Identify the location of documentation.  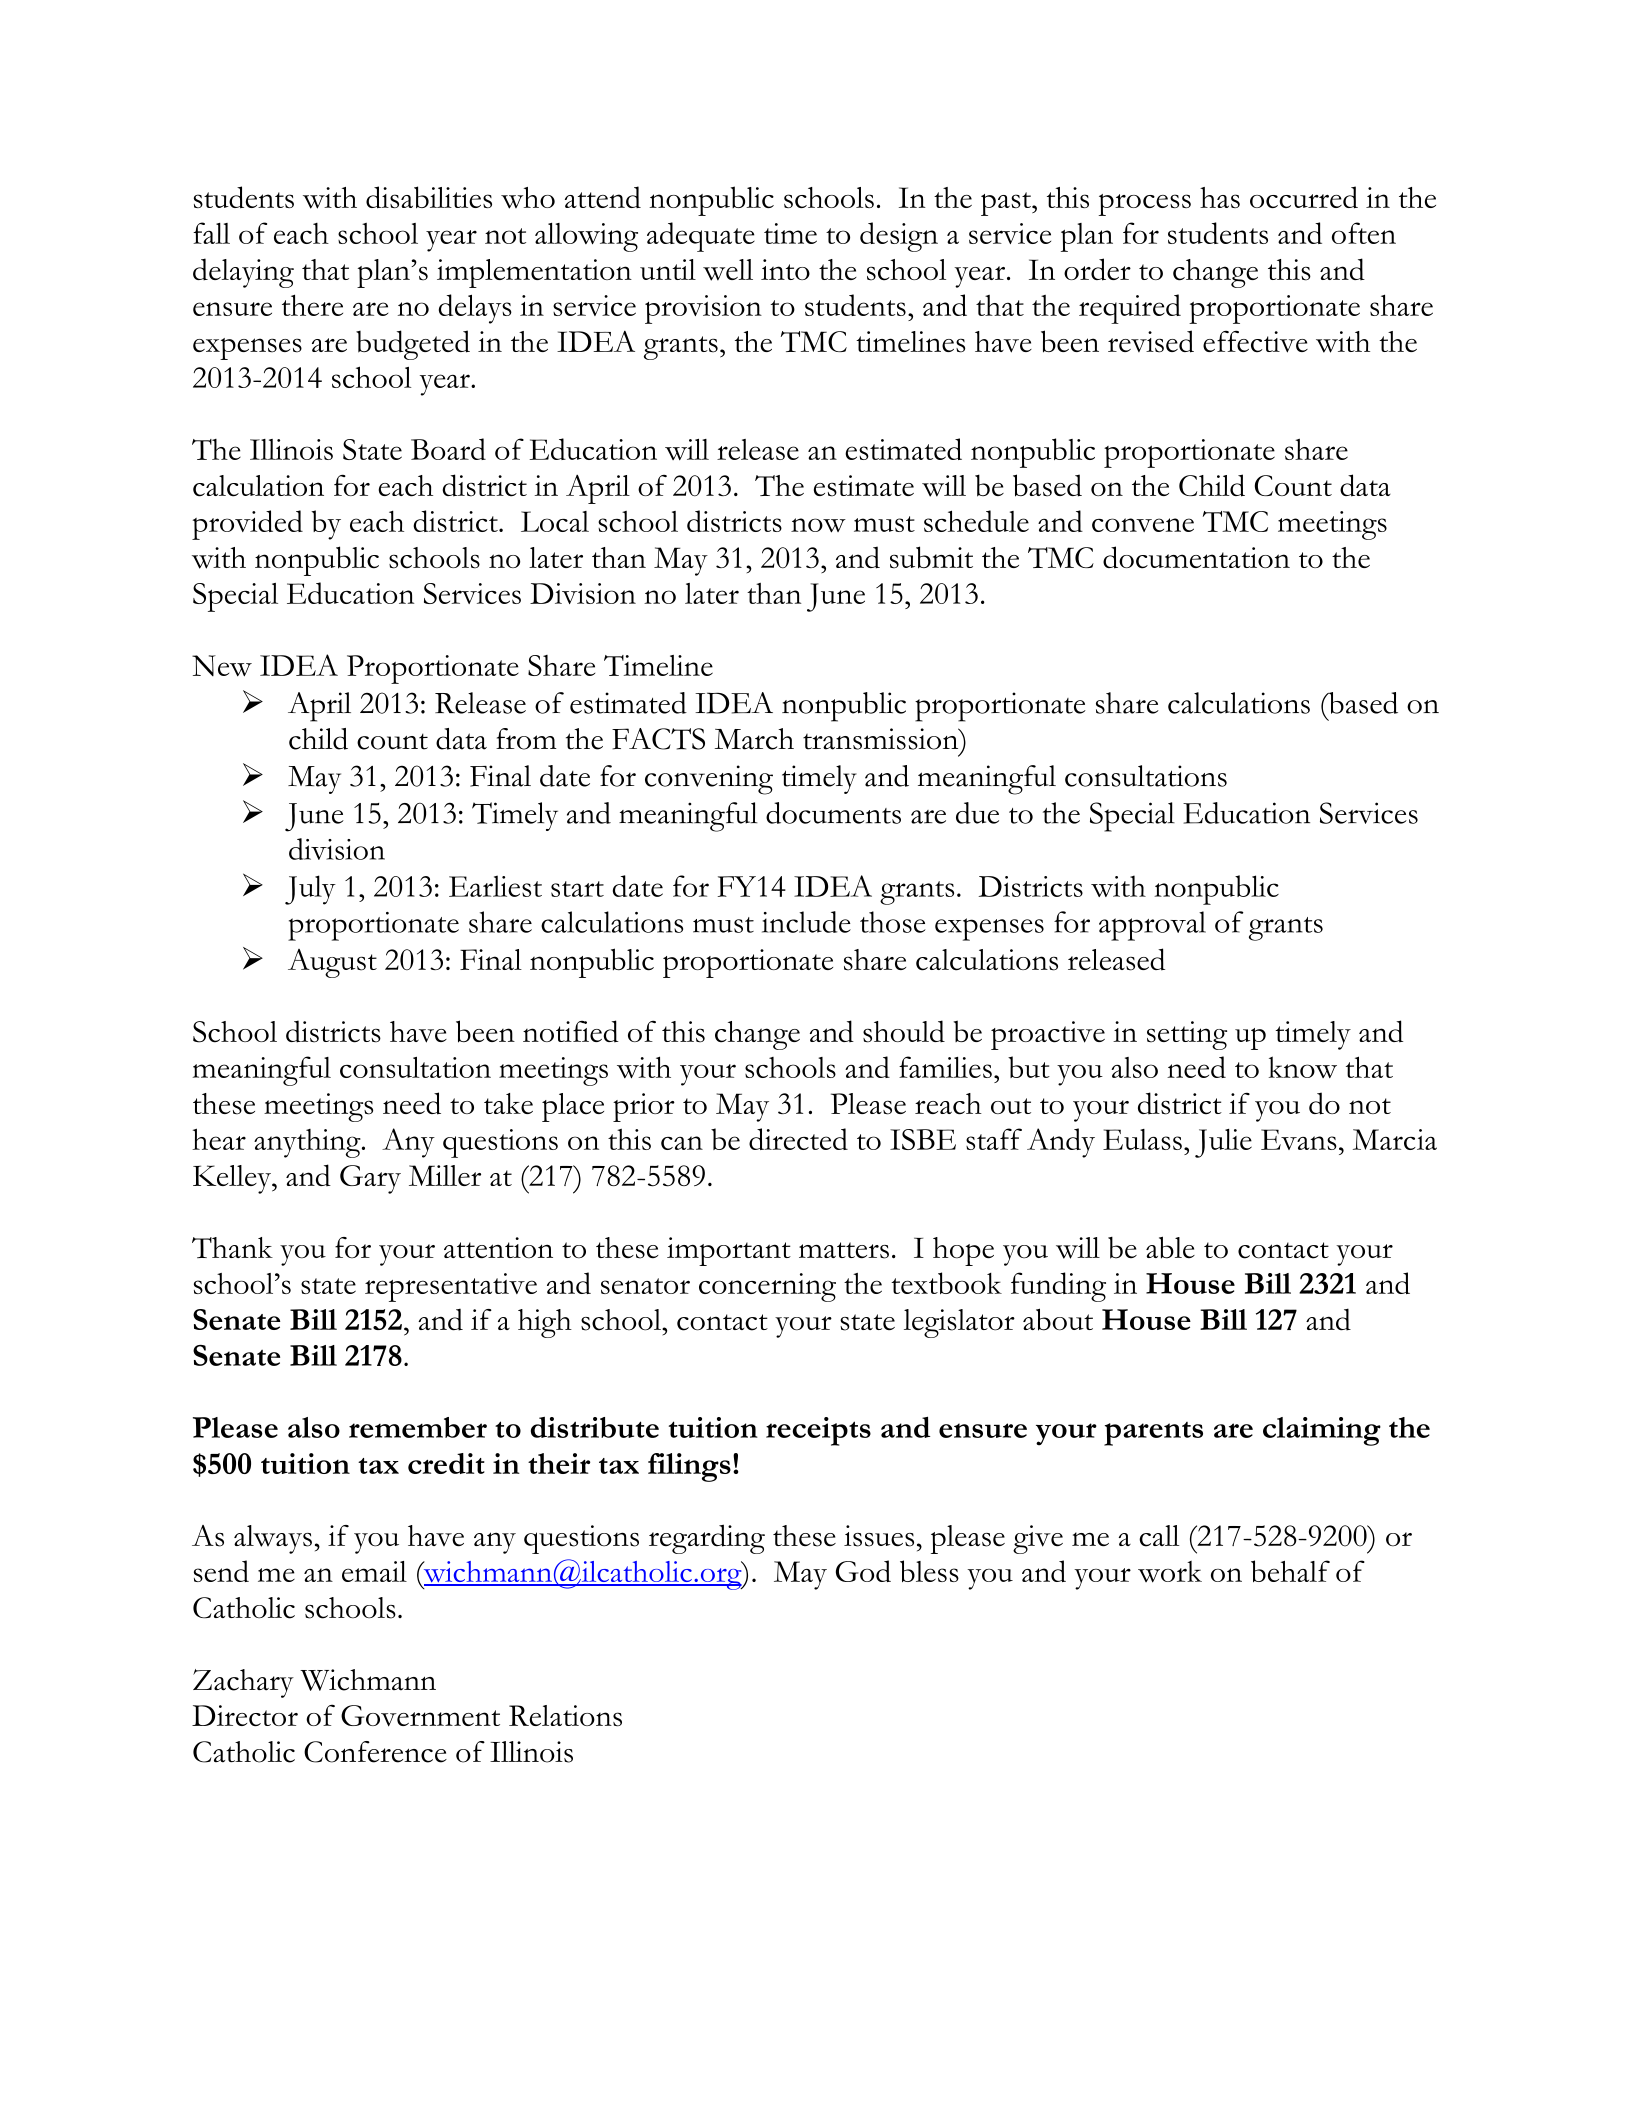
(1196, 557).
